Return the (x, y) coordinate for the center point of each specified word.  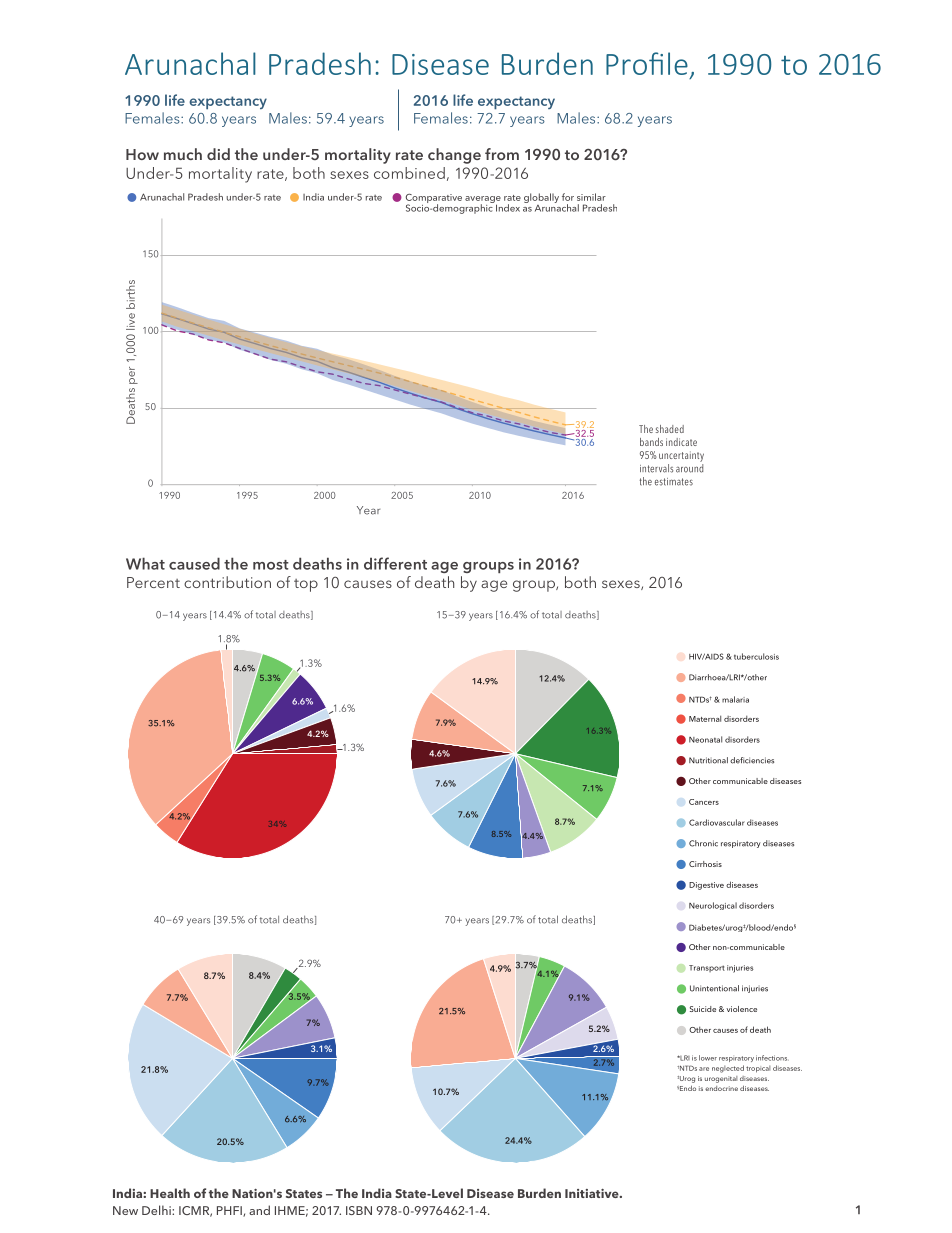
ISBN (359, 1210)
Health (170, 1193)
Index (508, 208)
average (483, 201)
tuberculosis (755, 656)
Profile (647, 63)
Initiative (593, 1193)
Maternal (705, 718)
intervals (656, 468)
